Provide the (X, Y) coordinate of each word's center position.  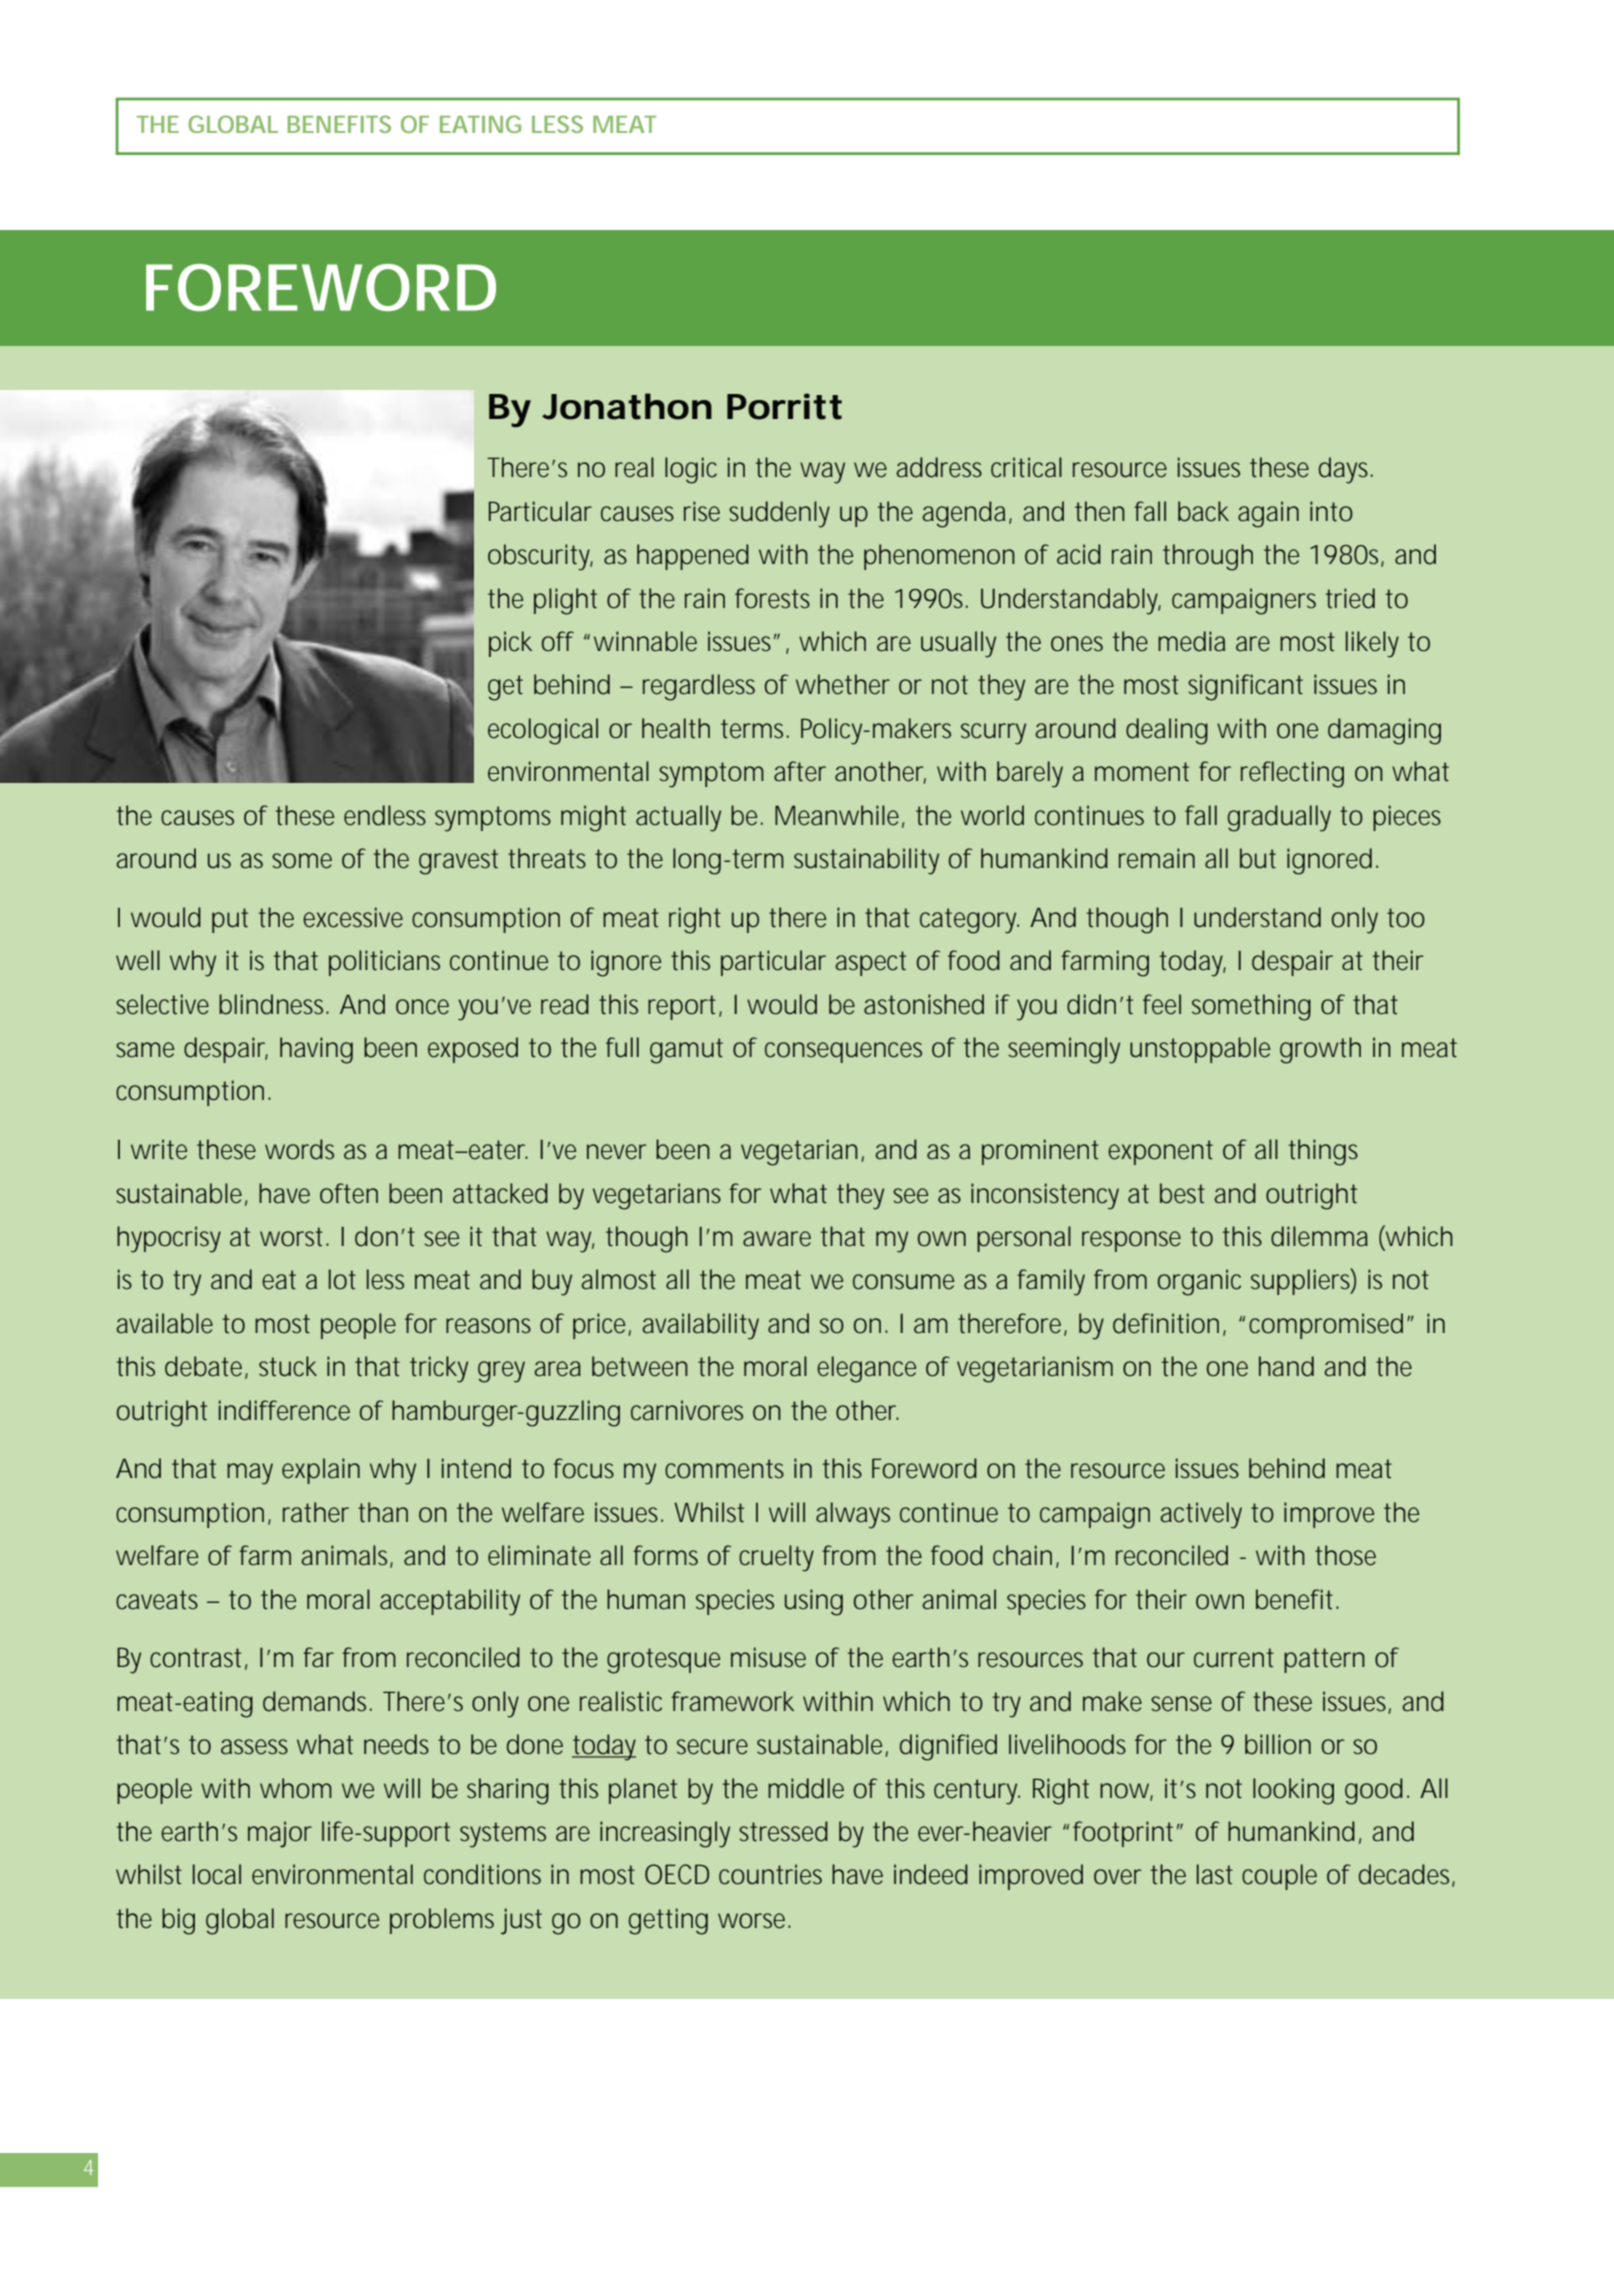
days (1346, 470)
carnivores (687, 1410)
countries (770, 1874)
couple (1279, 1877)
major (280, 1834)
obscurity (540, 557)
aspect (870, 963)
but (1258, 858)
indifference (284, 1410)
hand (1286, 1366)
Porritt (784, 406)
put (230, 920)
